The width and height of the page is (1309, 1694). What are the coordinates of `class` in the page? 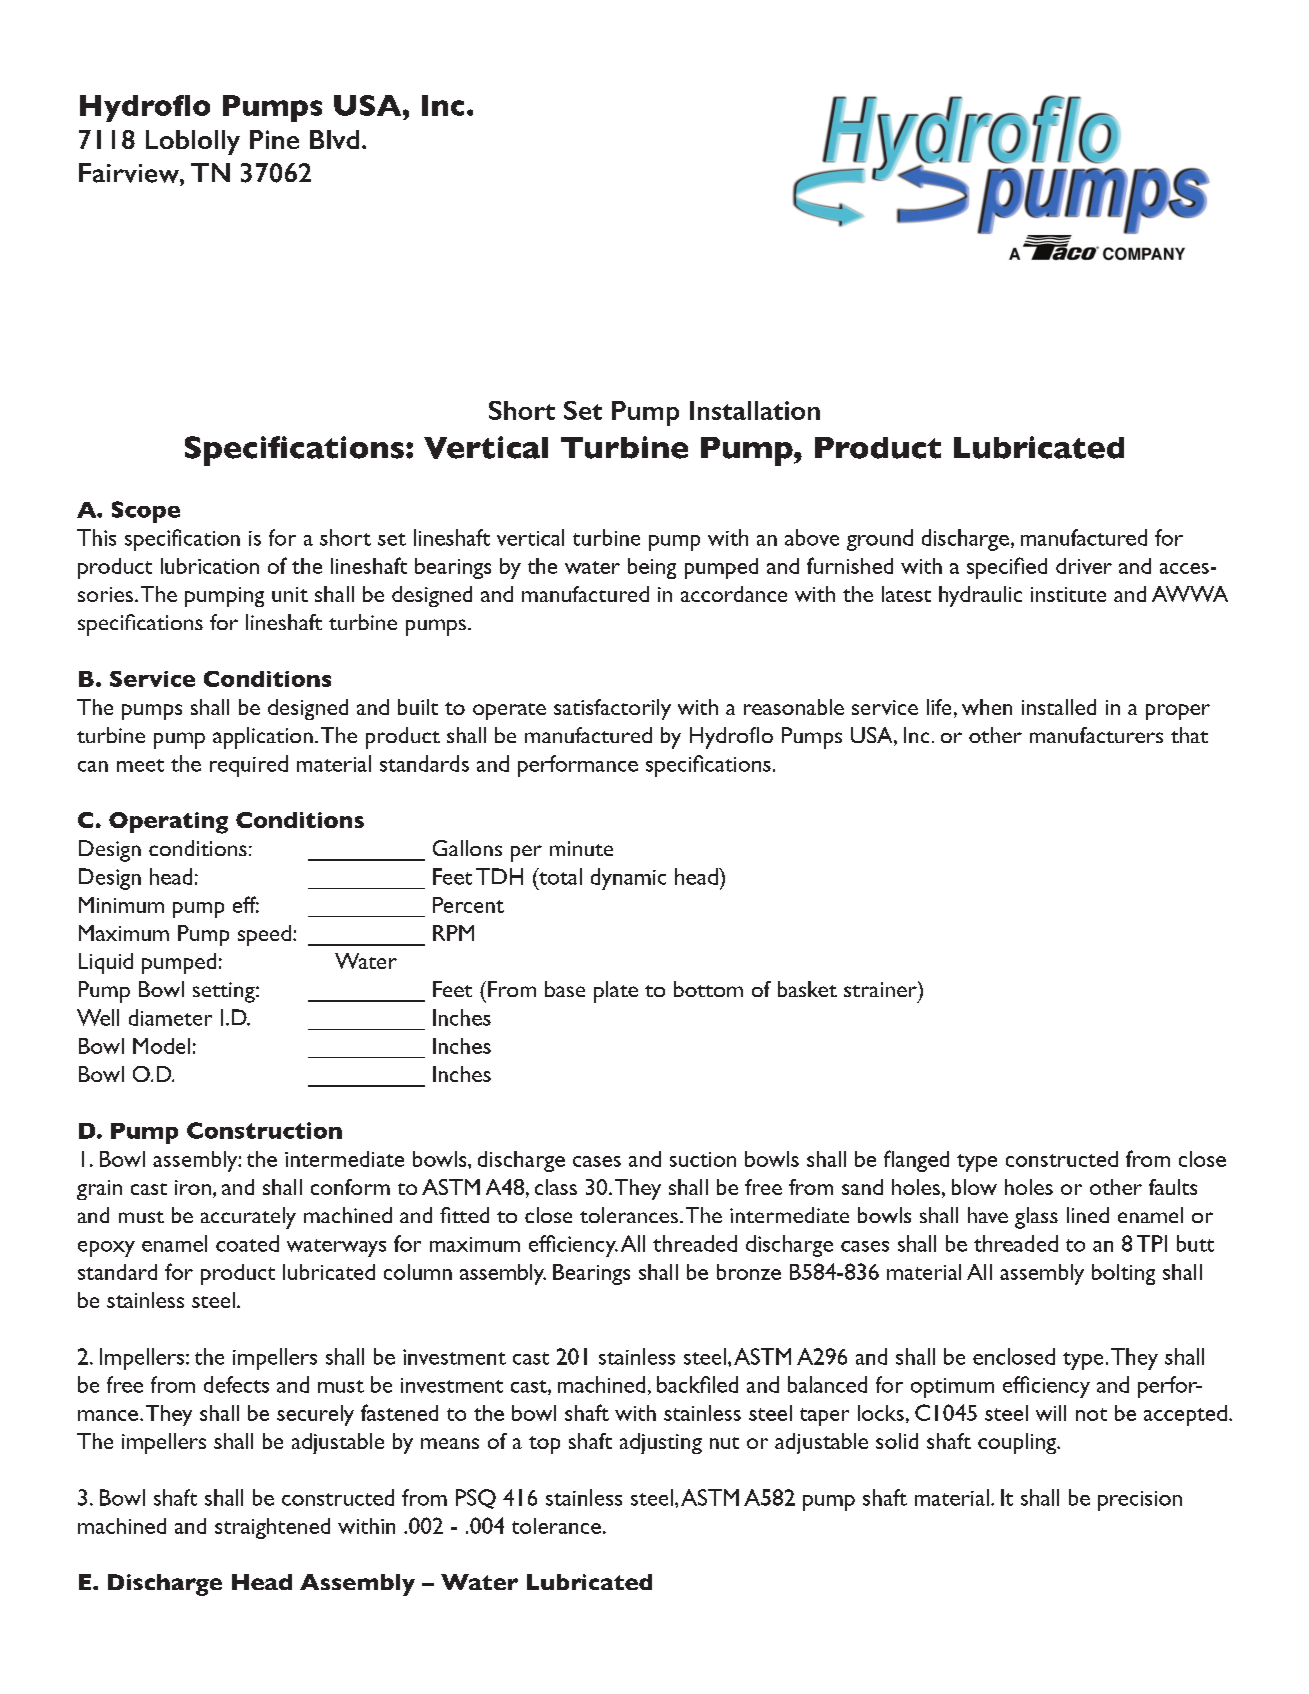 It's located at (556, 1187).
